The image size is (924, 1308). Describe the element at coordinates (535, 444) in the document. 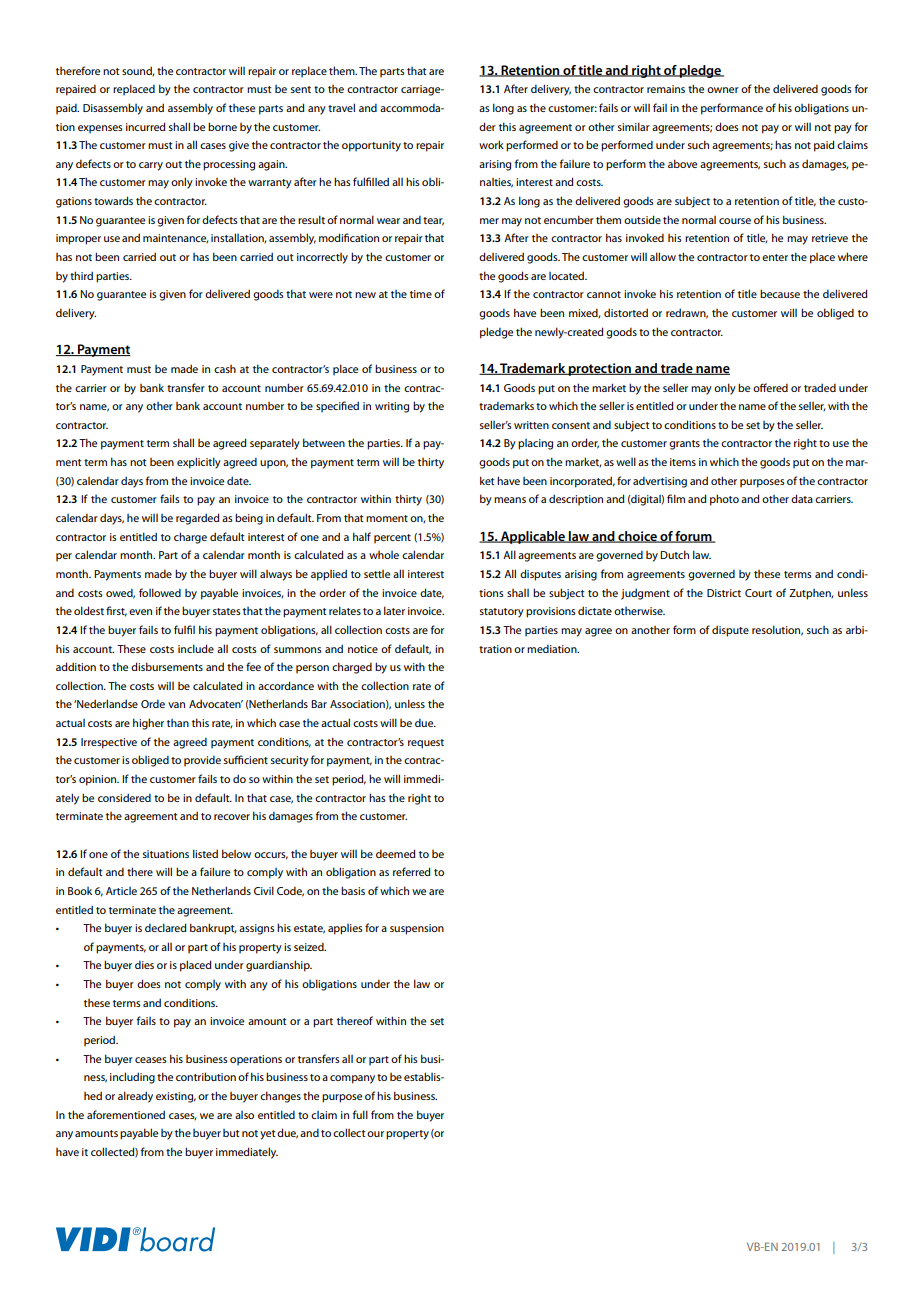

I see `placing` at that location.
